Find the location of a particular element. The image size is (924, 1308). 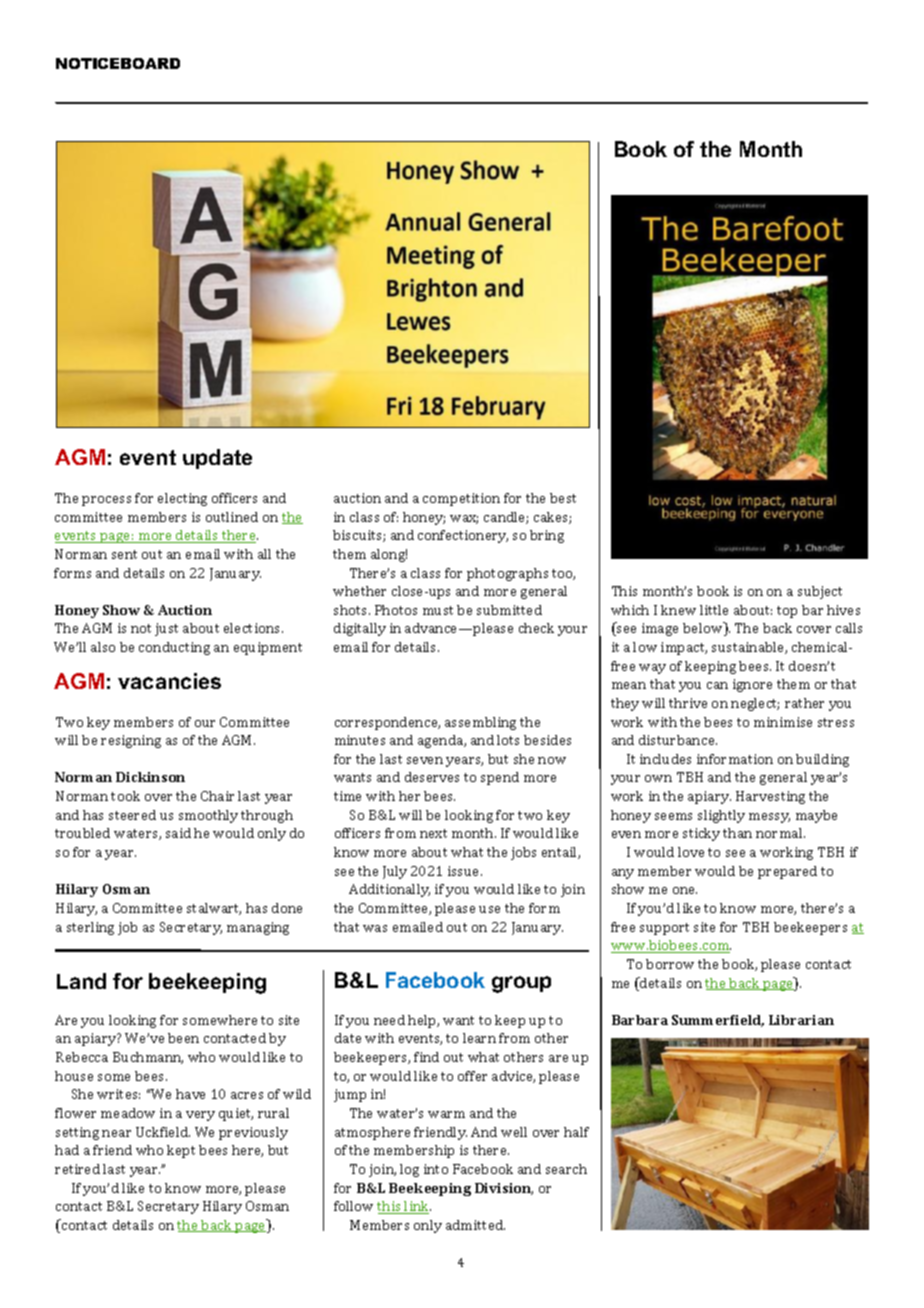

Harvesting is located at coordinates (770, 797).
